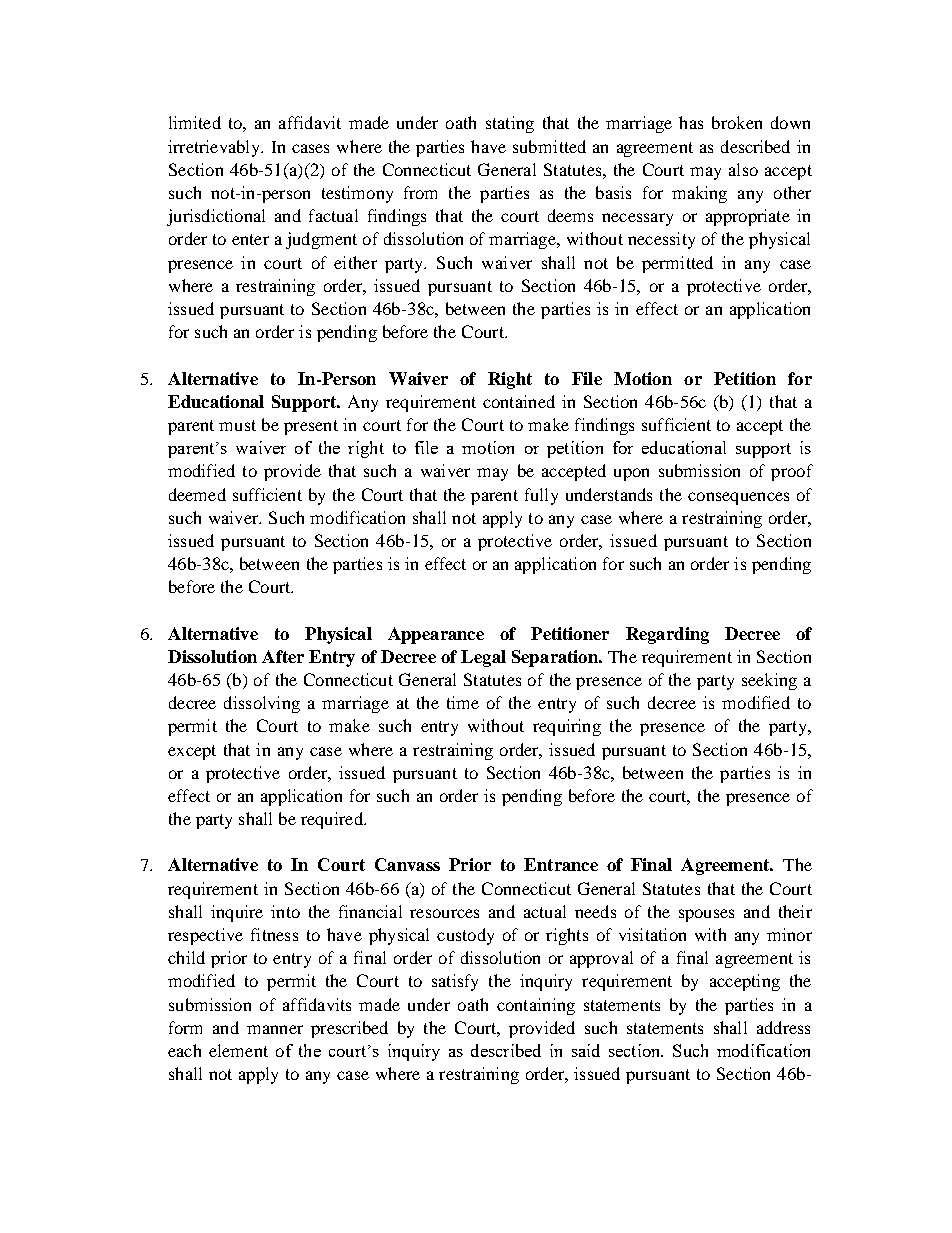 This document has width=952, height=1233. I want to click on proof, so click(792, 472).
